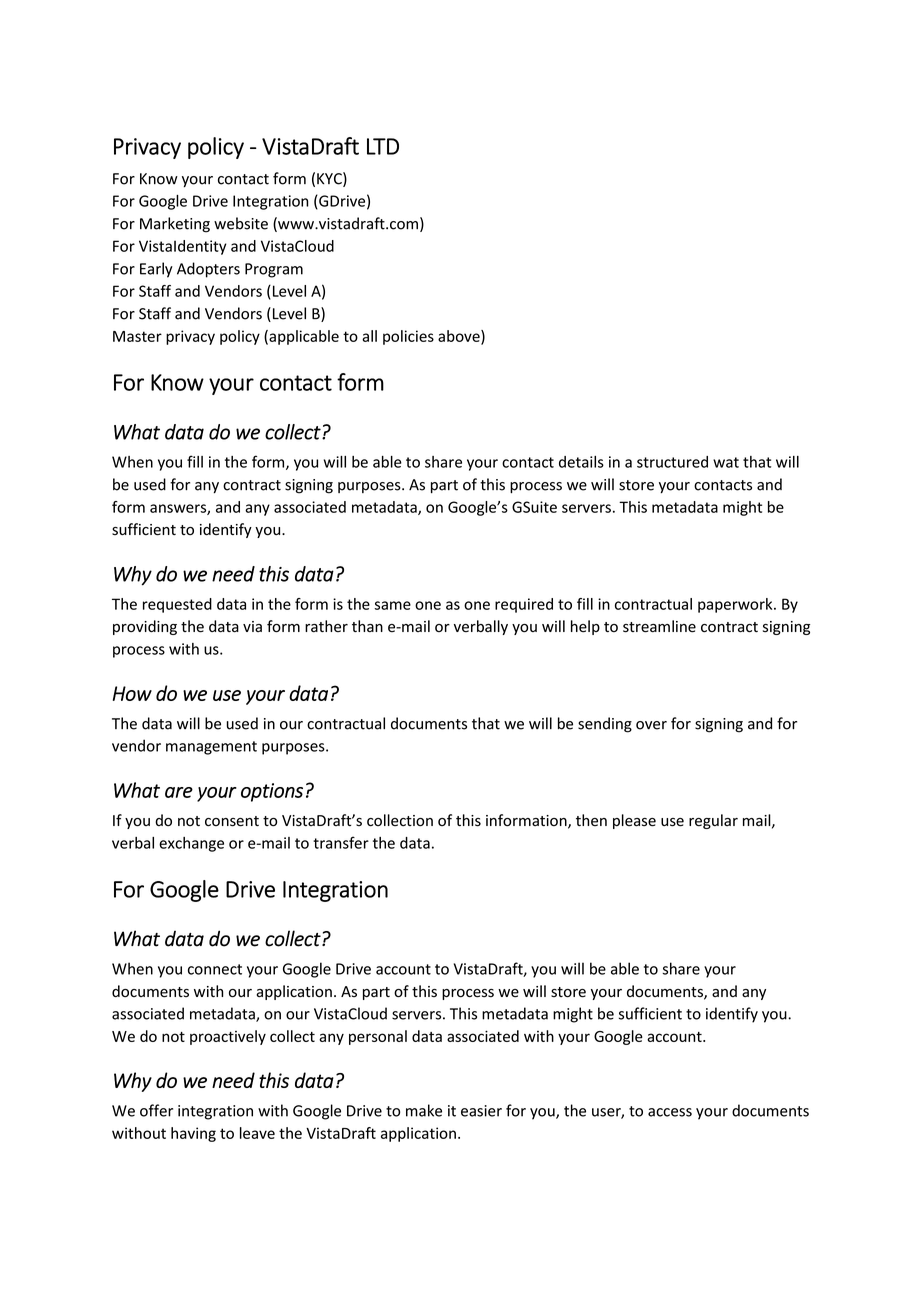 The height and width of the document is (1308, 924). I want to click on Master, so click(137, 336).
